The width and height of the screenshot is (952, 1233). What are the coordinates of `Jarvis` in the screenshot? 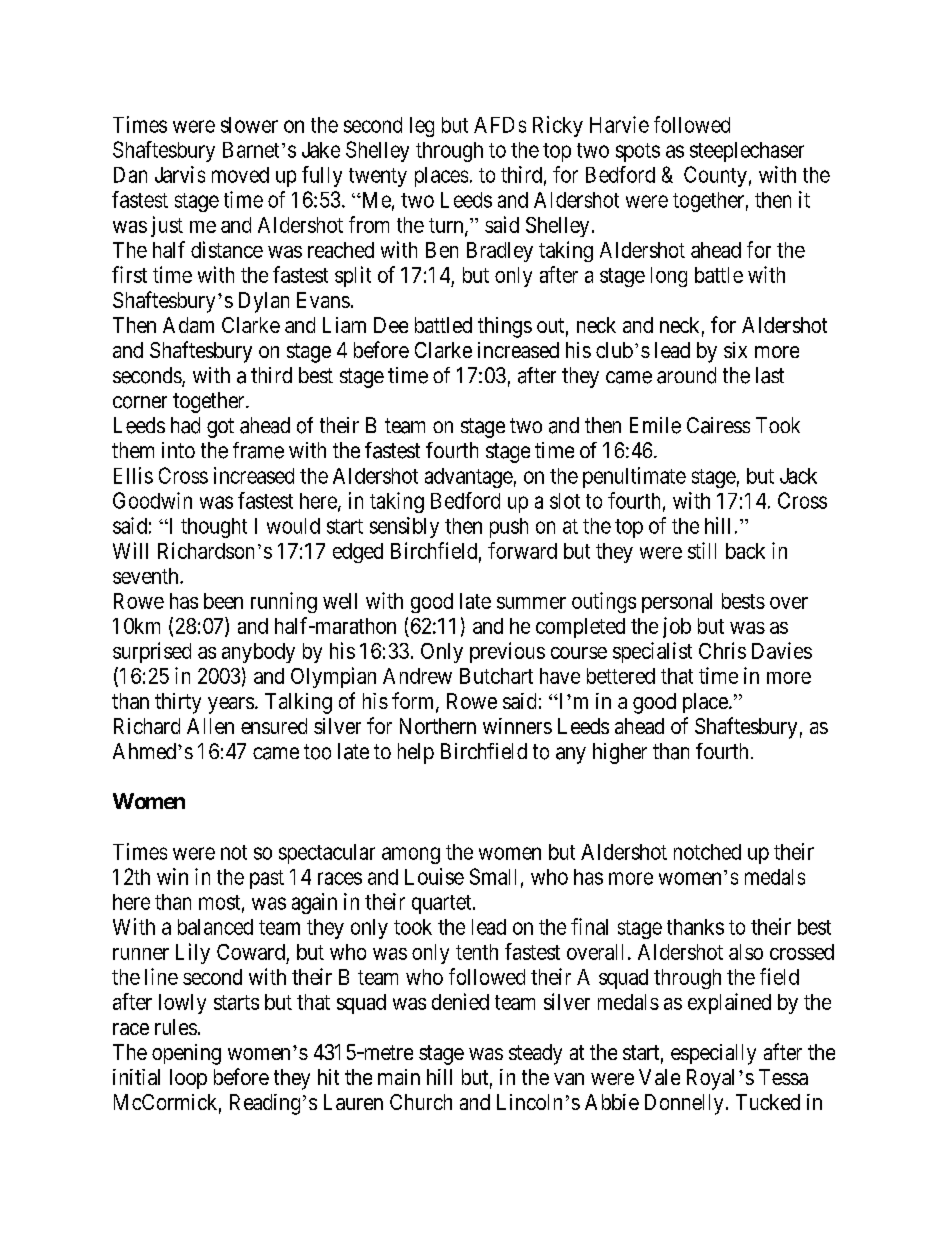 It's located at (180, 174).
